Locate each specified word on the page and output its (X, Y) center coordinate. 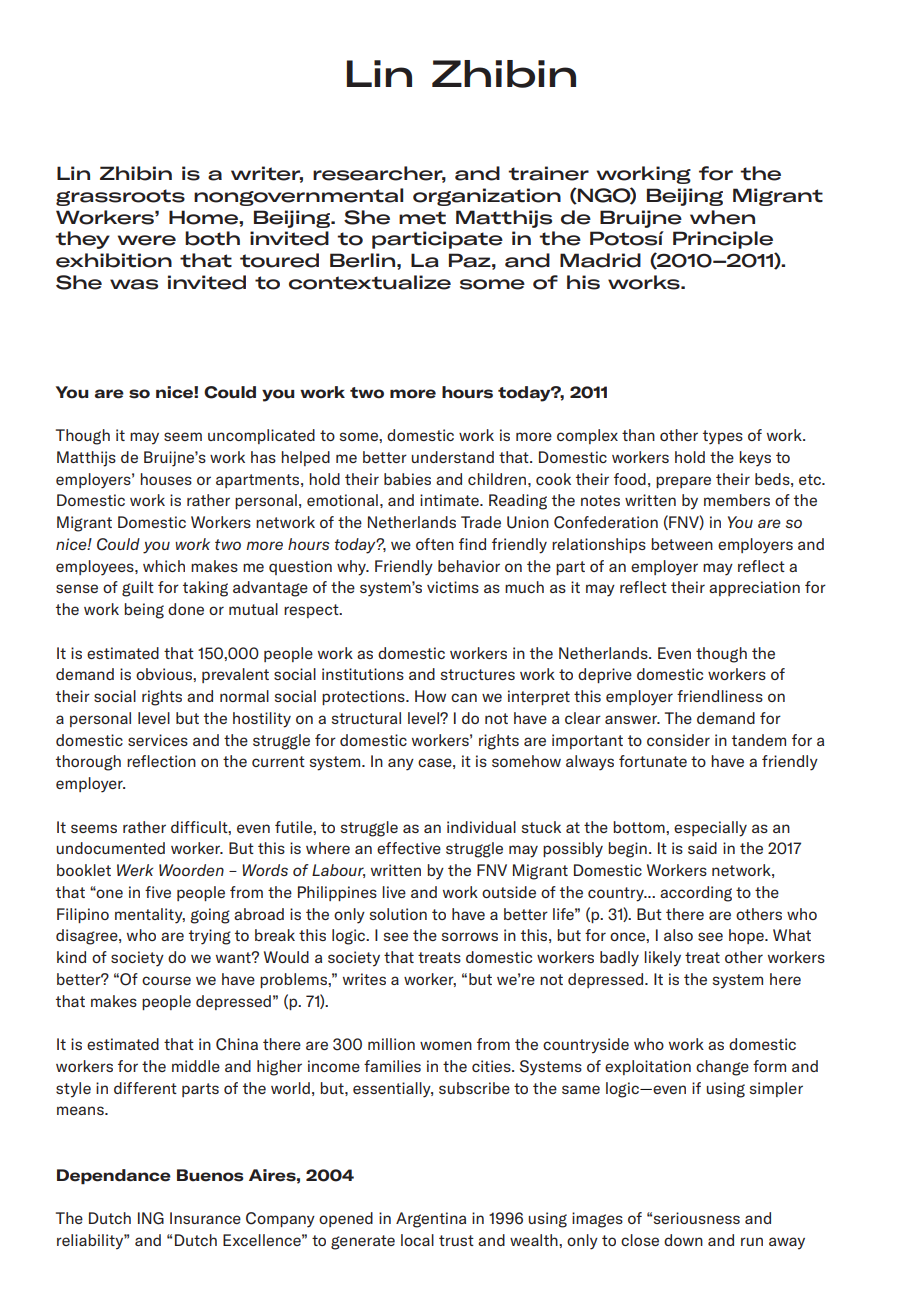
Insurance (205, 1218)
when (722, 217)
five (158, 892)
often (435, 544)
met (422, 218)
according (696, 894)
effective (409, 848)
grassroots (120, 197)
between (682, 544)
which (164, 566)
